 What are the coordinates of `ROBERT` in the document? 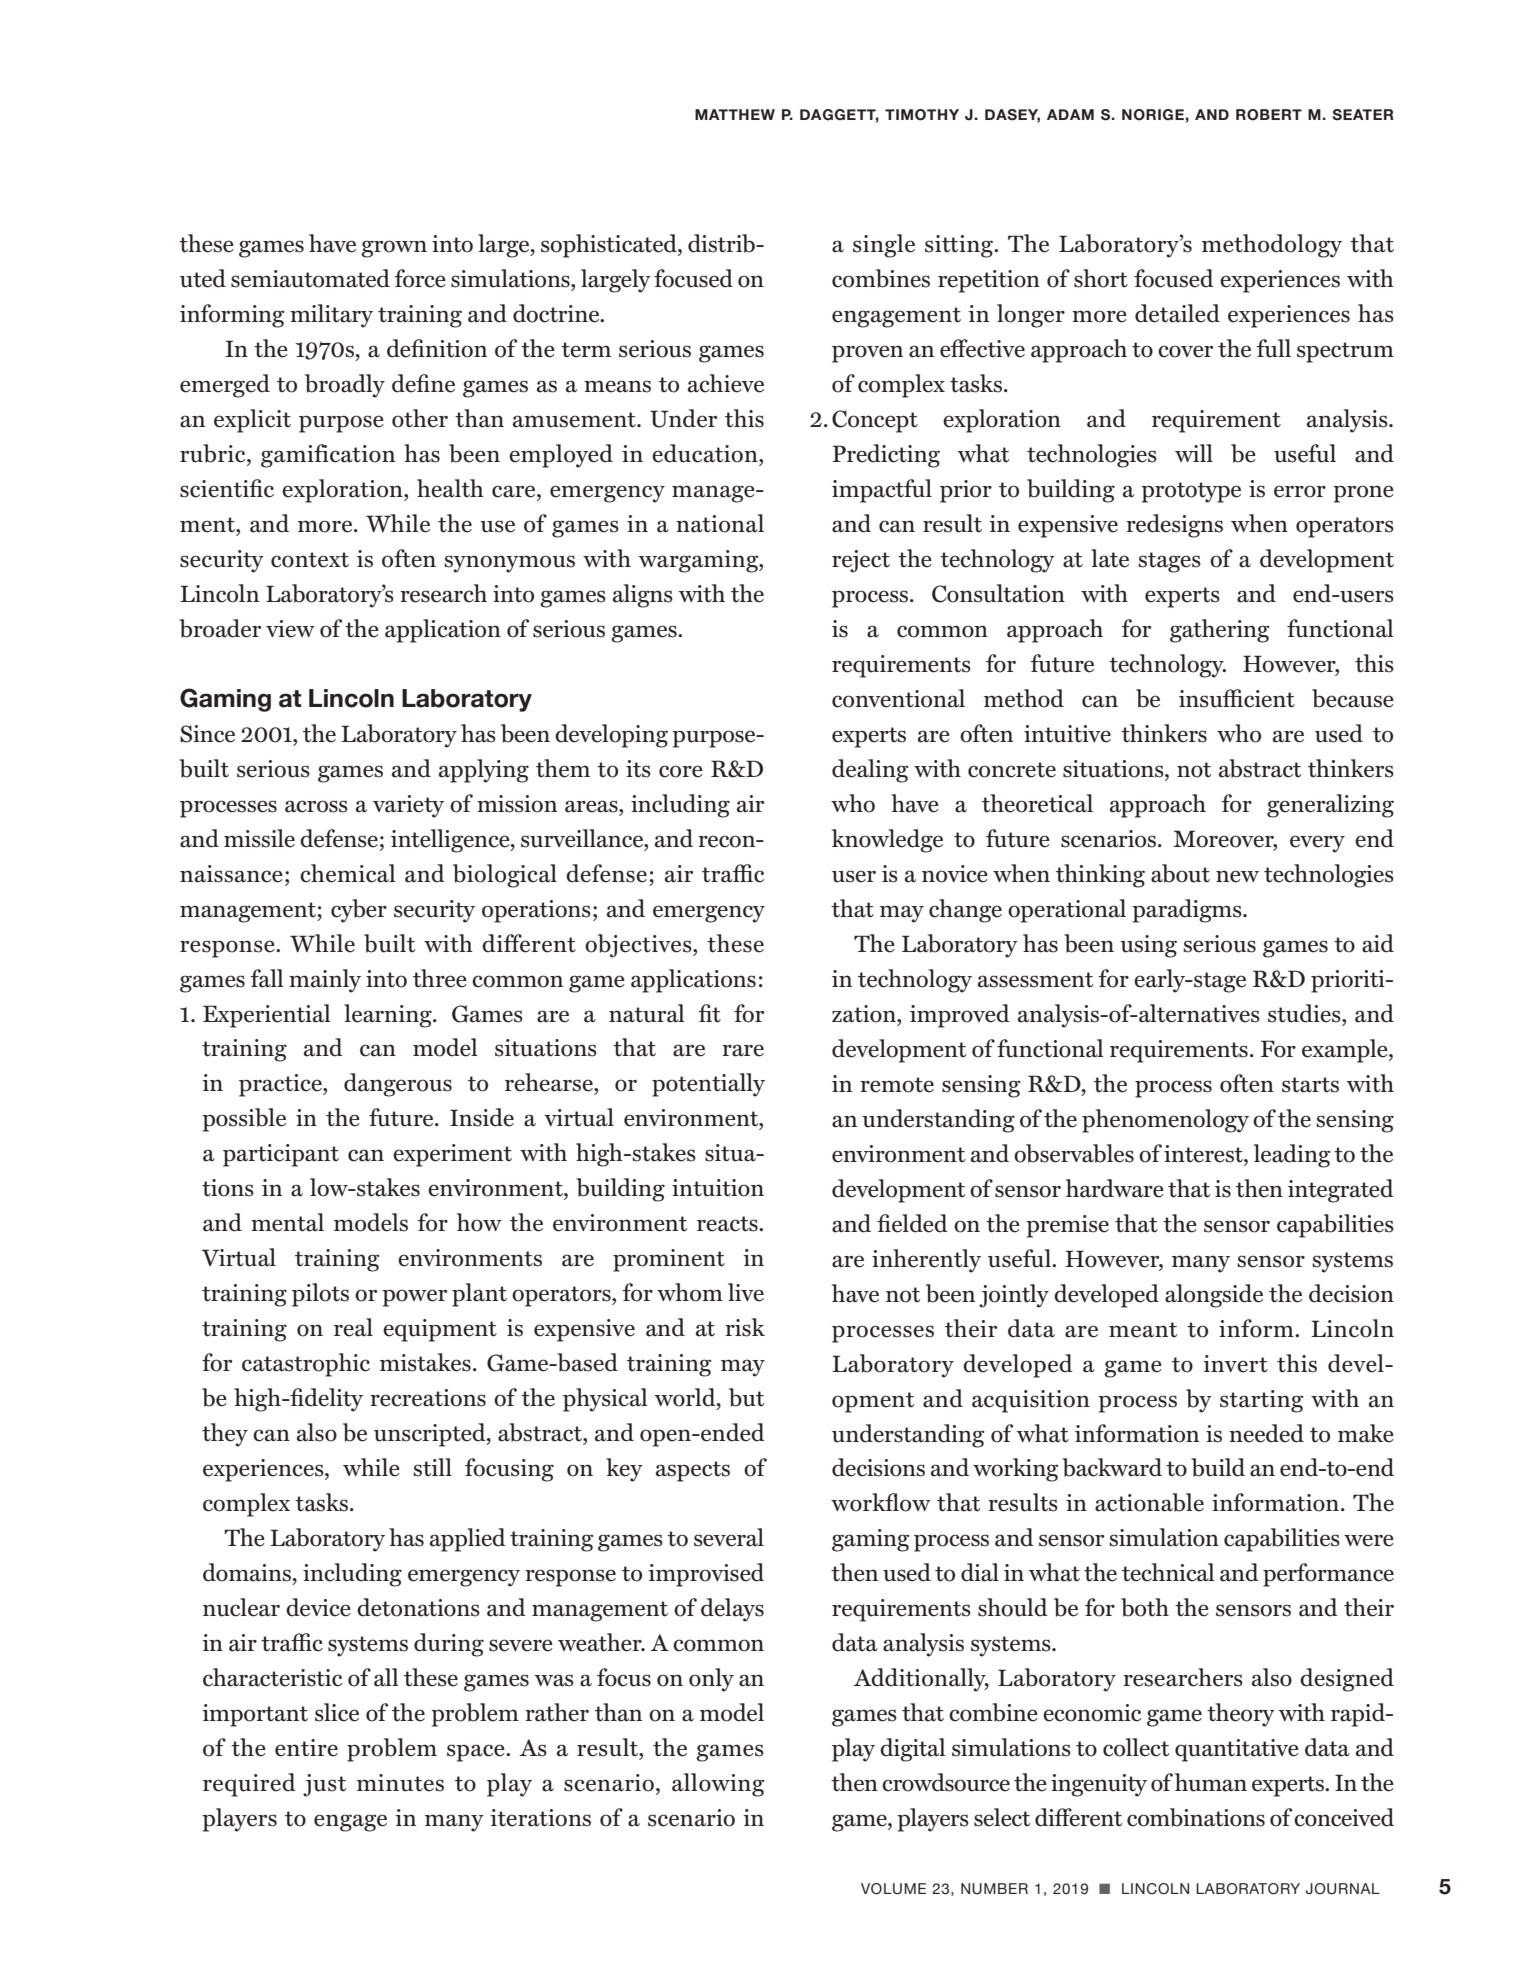 It's located at (1269, 115).
